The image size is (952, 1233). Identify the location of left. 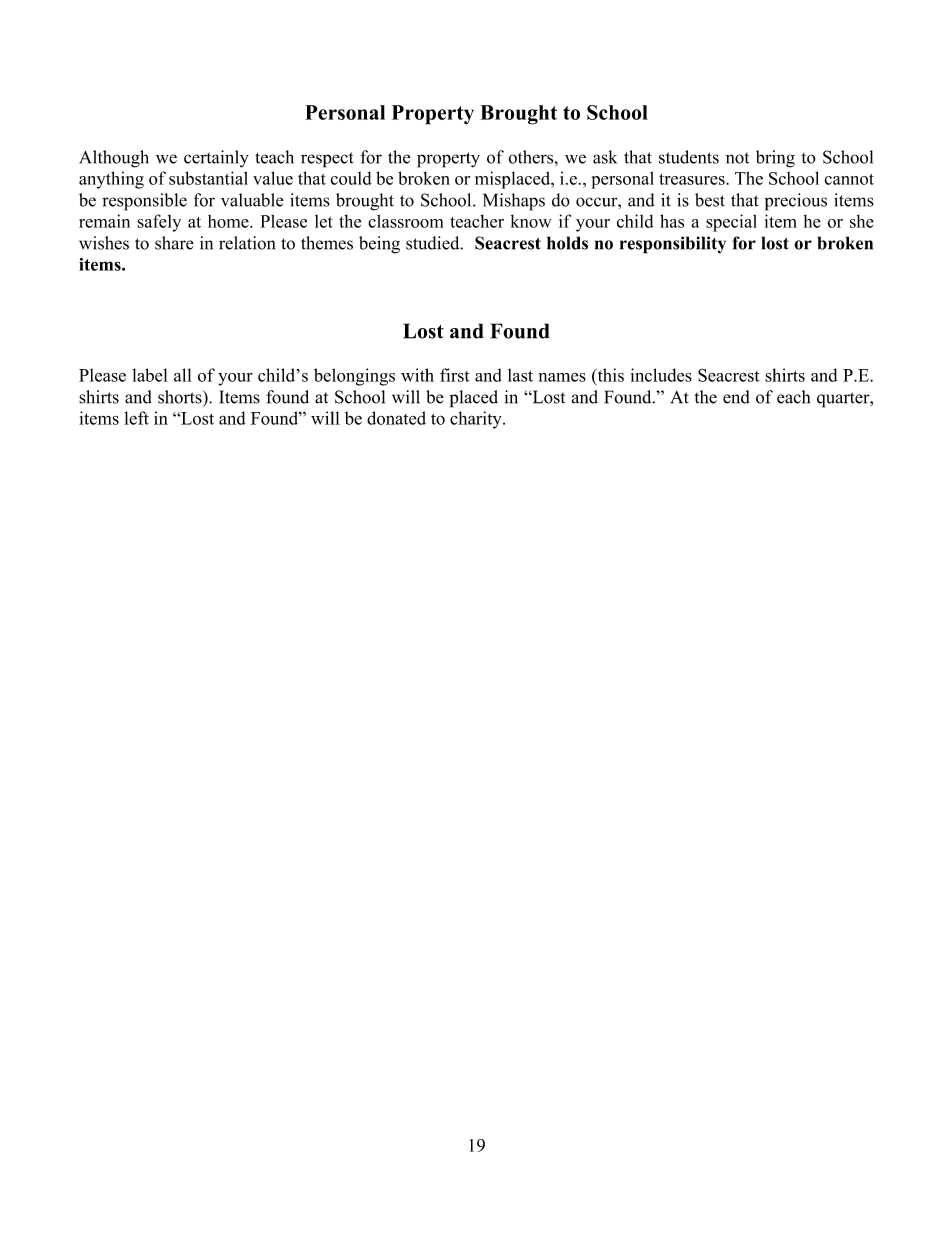
(137, 418).
